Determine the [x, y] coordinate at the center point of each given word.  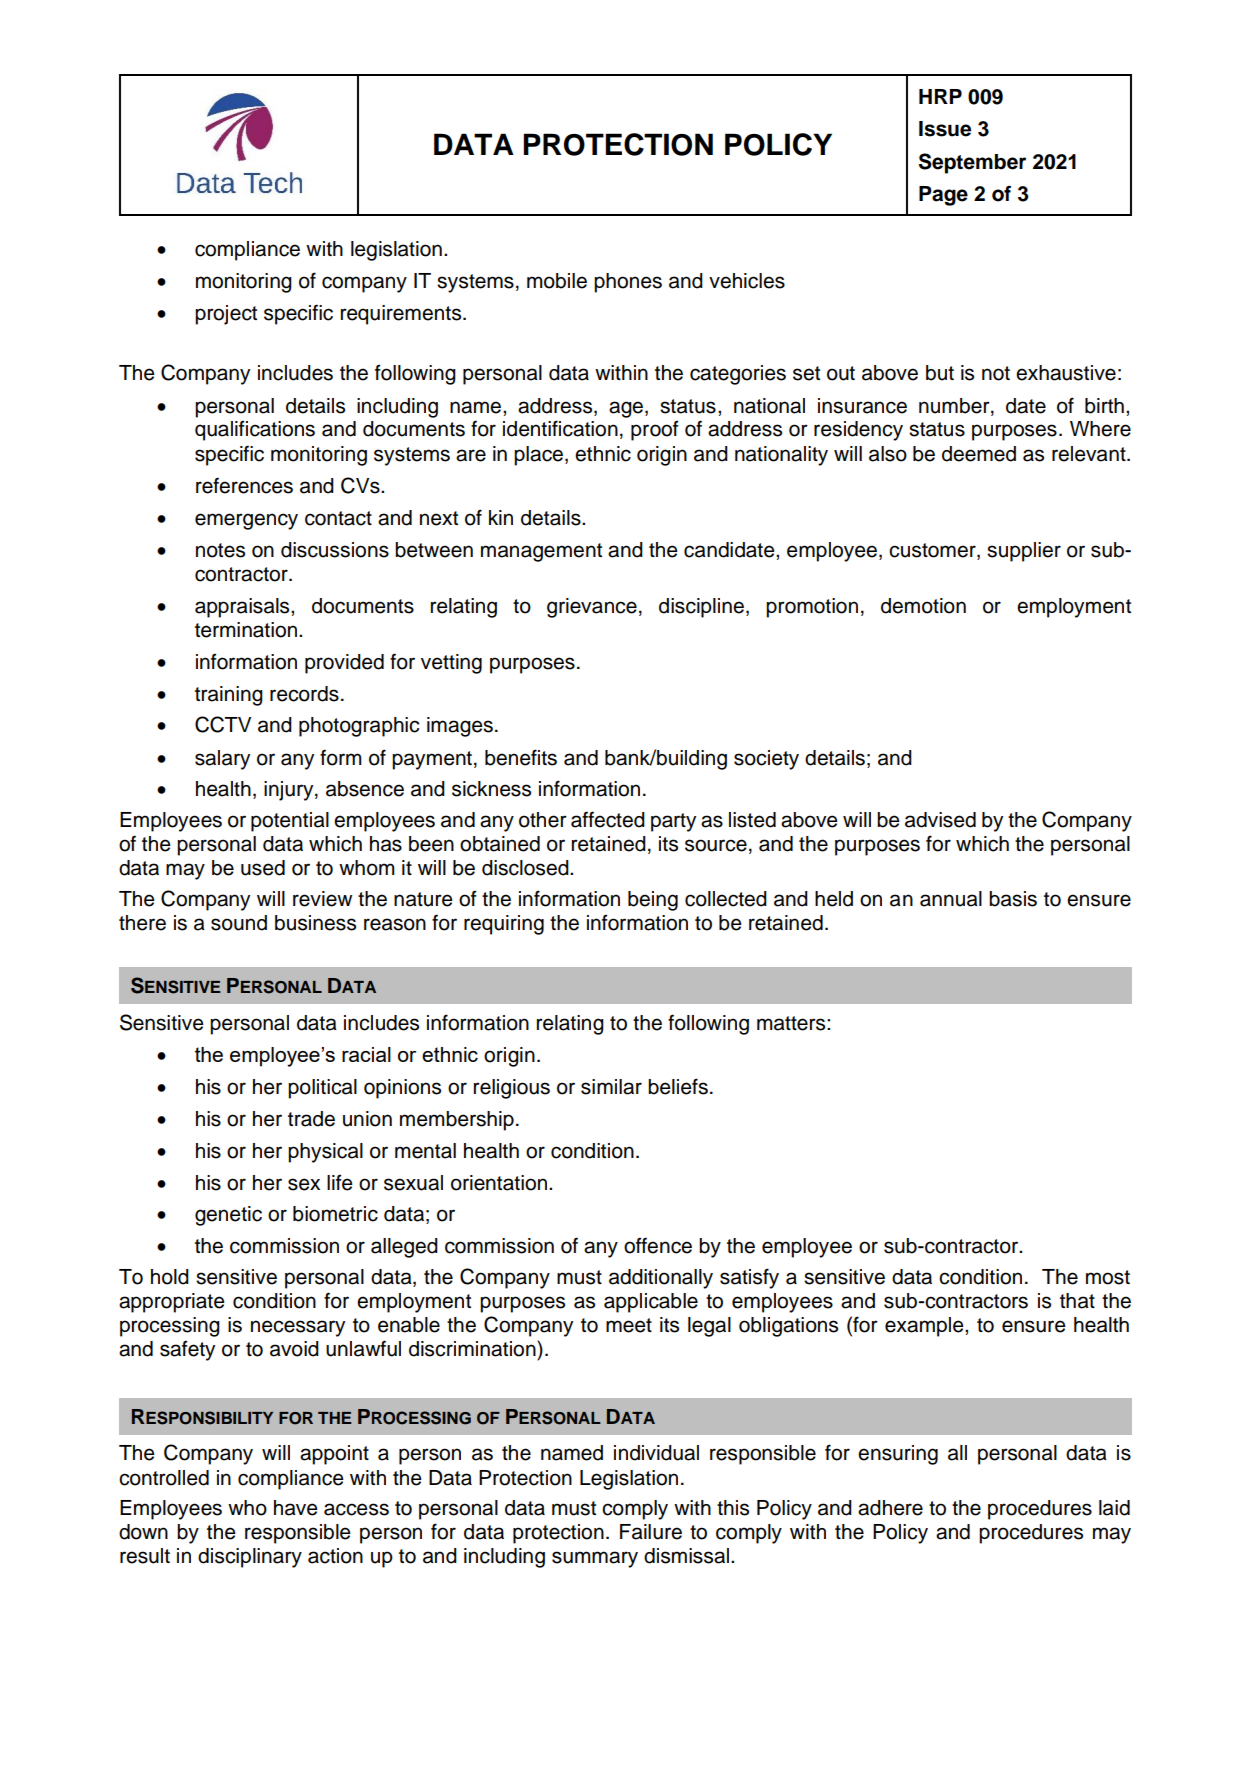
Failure [651, 1532]
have [296, 1508]
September [972, 163]
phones [628, 283]
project [226, 315]
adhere [890, 1508]
